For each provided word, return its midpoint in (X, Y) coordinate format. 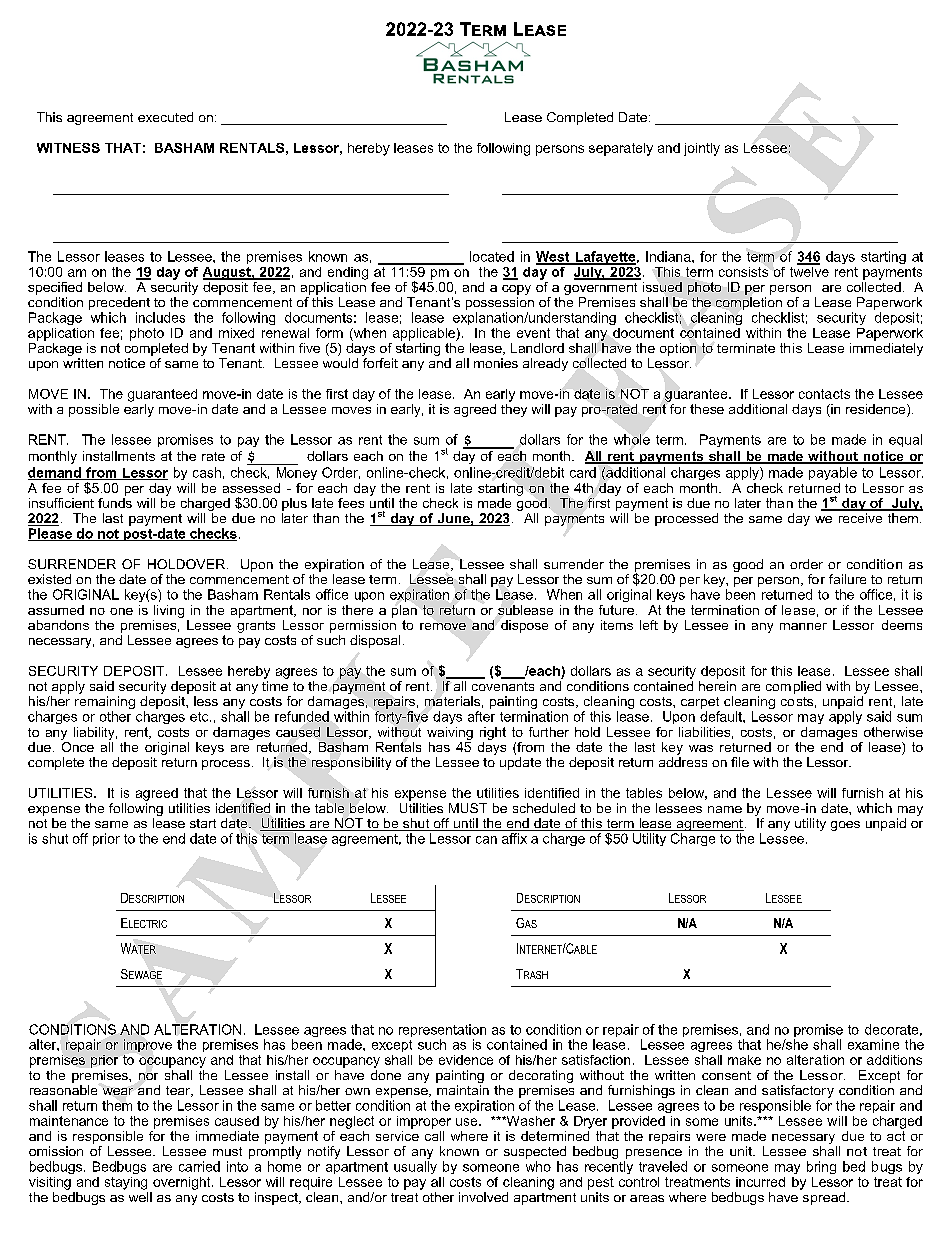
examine (873, 1044)
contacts (824, 394)
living (169, 611)
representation (442, 1032)
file (740, 762)
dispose (524, 626)
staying (126, 1183)
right (493, 733)
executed (165, 117)
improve (148, 1045)
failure (847, 579)
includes (160, 317)
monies (496, 363)
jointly (702, 149)
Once (77, 745)
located (492, 256)
